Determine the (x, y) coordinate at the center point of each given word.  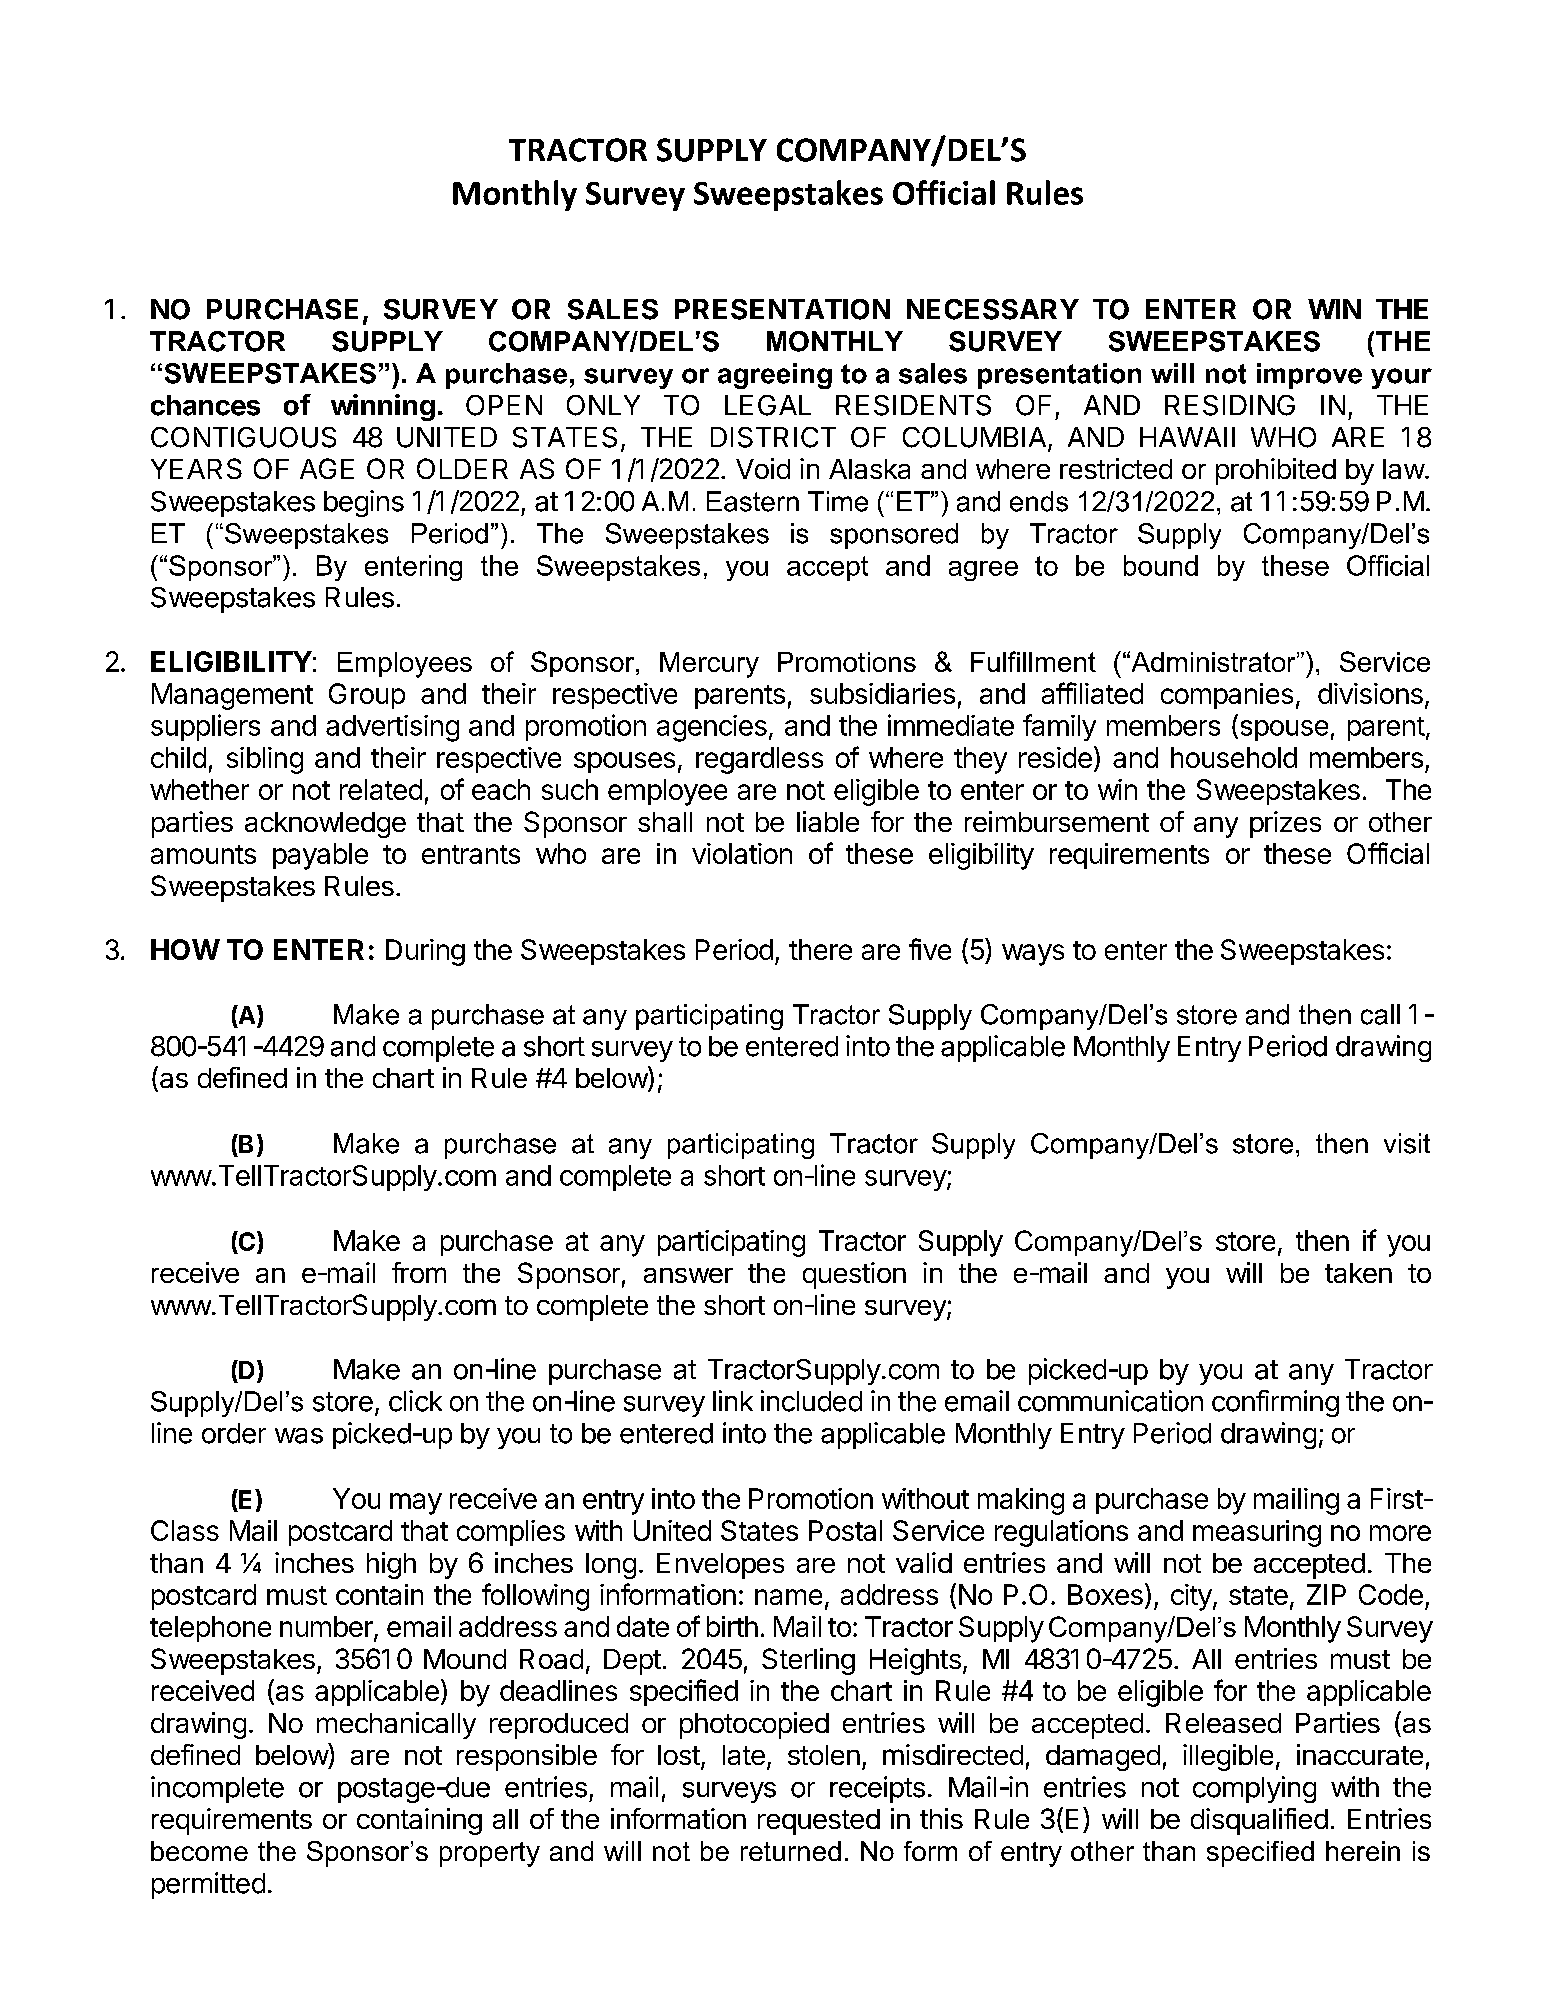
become (199, 1851)
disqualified (1259, 1821)
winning (383, 407)
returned (791, 1851)
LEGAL (768, 405)
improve (1309, 376)
